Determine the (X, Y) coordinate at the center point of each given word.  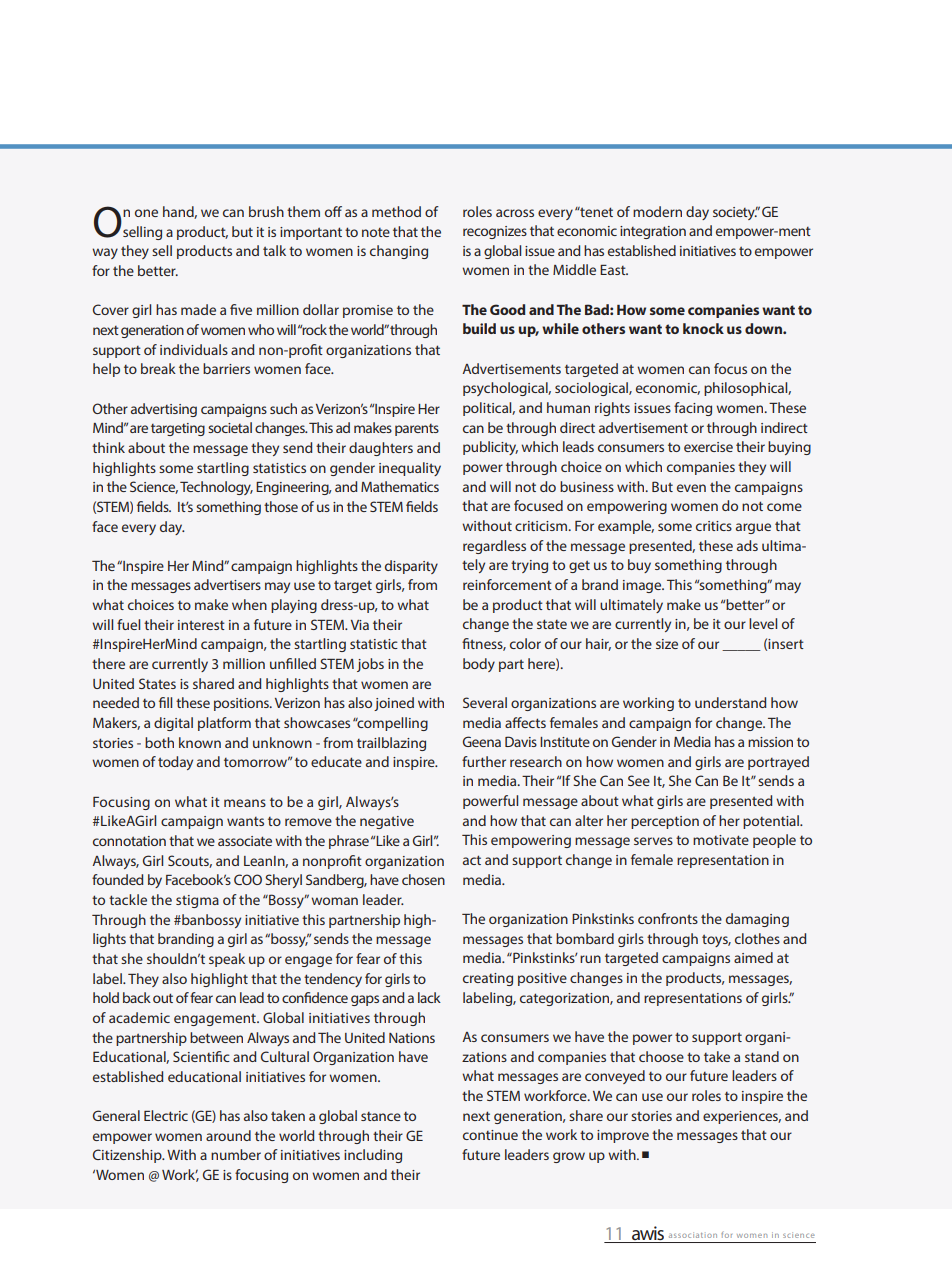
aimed (753, 957)
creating (488, 979)
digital (173, 724)
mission (770, 742)
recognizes (495, 232)
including (373, 1156)
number (236, 1154)
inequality (410, 469)
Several (485, 702)
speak (227, 960)
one (146, 213)
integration (653, 232)
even (691, 488)
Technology (216, 488)
